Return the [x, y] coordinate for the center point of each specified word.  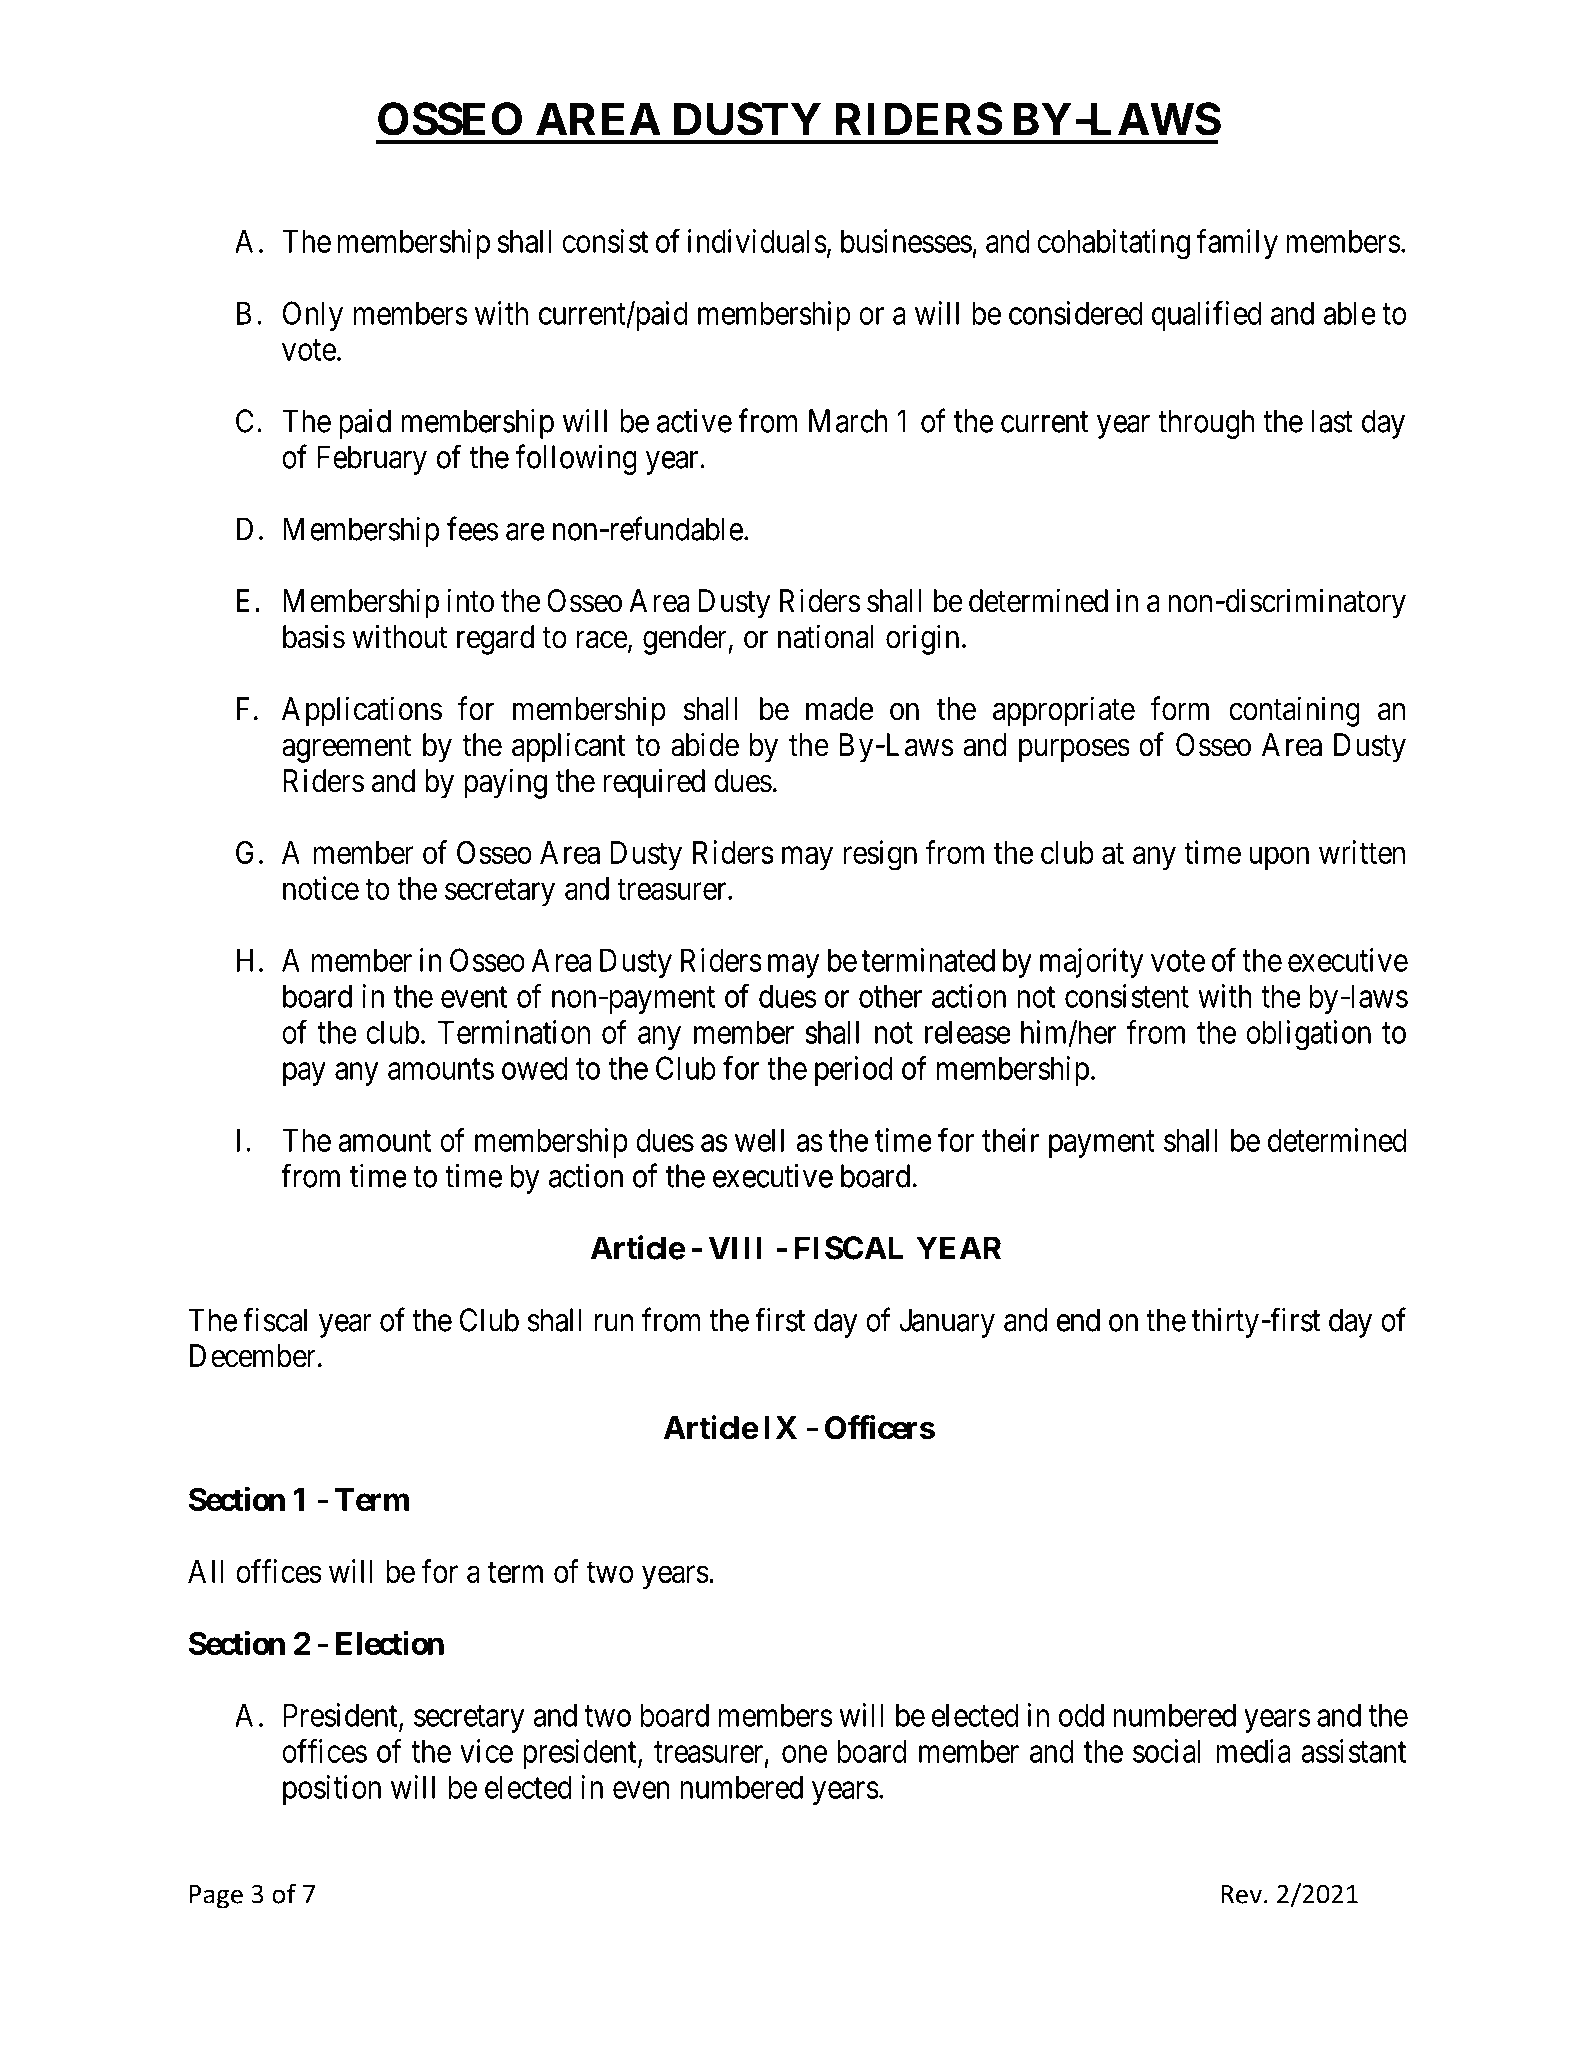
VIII [735, 1248]
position [332, 1790]
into [470, 600]
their [1010, 1140]
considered [1075, 313]
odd [1081, 1715]
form [1179, 708]
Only [313, 316]
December [253, 1356]
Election [390, 1643]
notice [321, 888]
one [804, 1754]
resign [880, 855]
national [825, 636]
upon [1279, 858]
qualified [1206, 316]
